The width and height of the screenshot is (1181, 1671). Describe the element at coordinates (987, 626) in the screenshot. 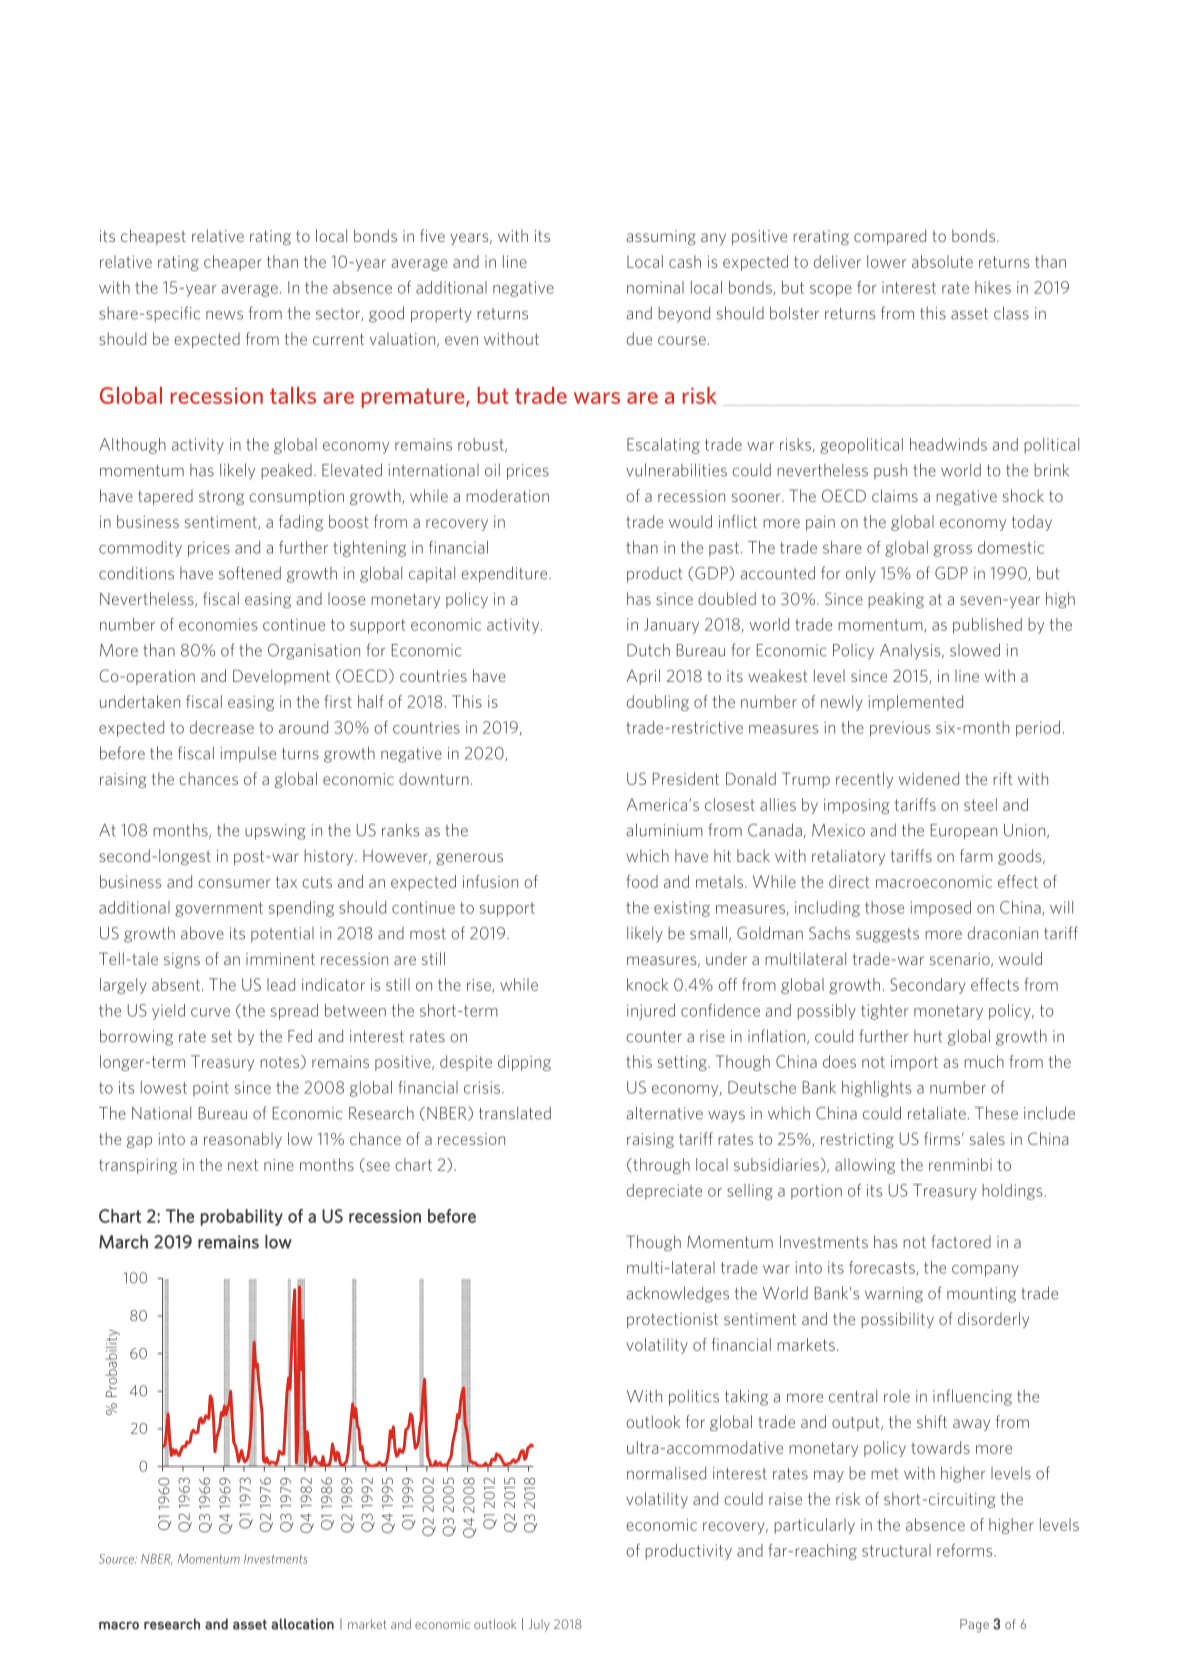

I see `published` at that location.
